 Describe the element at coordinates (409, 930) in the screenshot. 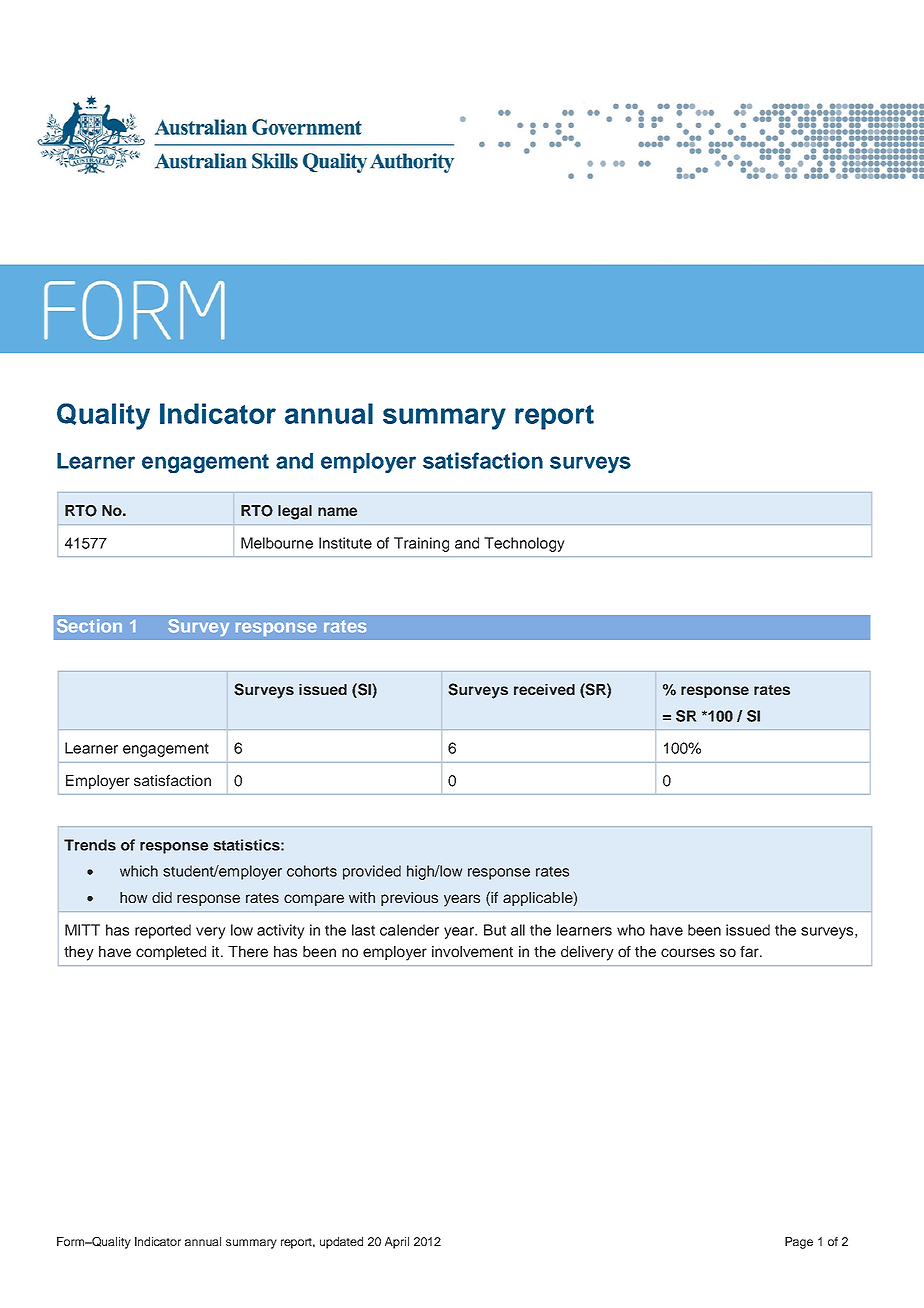

I see `calender` at that location.
